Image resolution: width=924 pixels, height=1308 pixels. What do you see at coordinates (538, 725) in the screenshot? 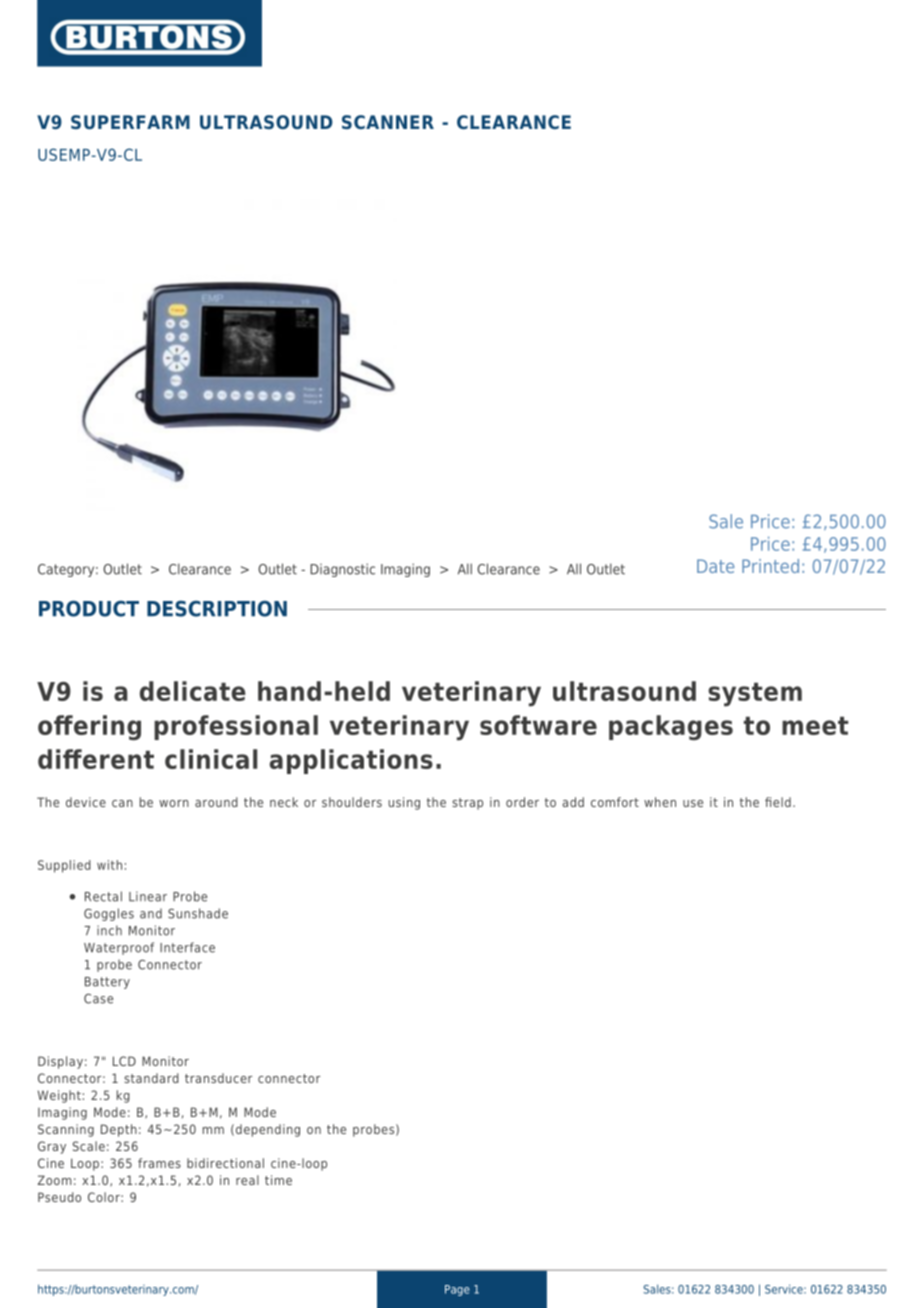
I see `software` at bounding box center [538, 725].
